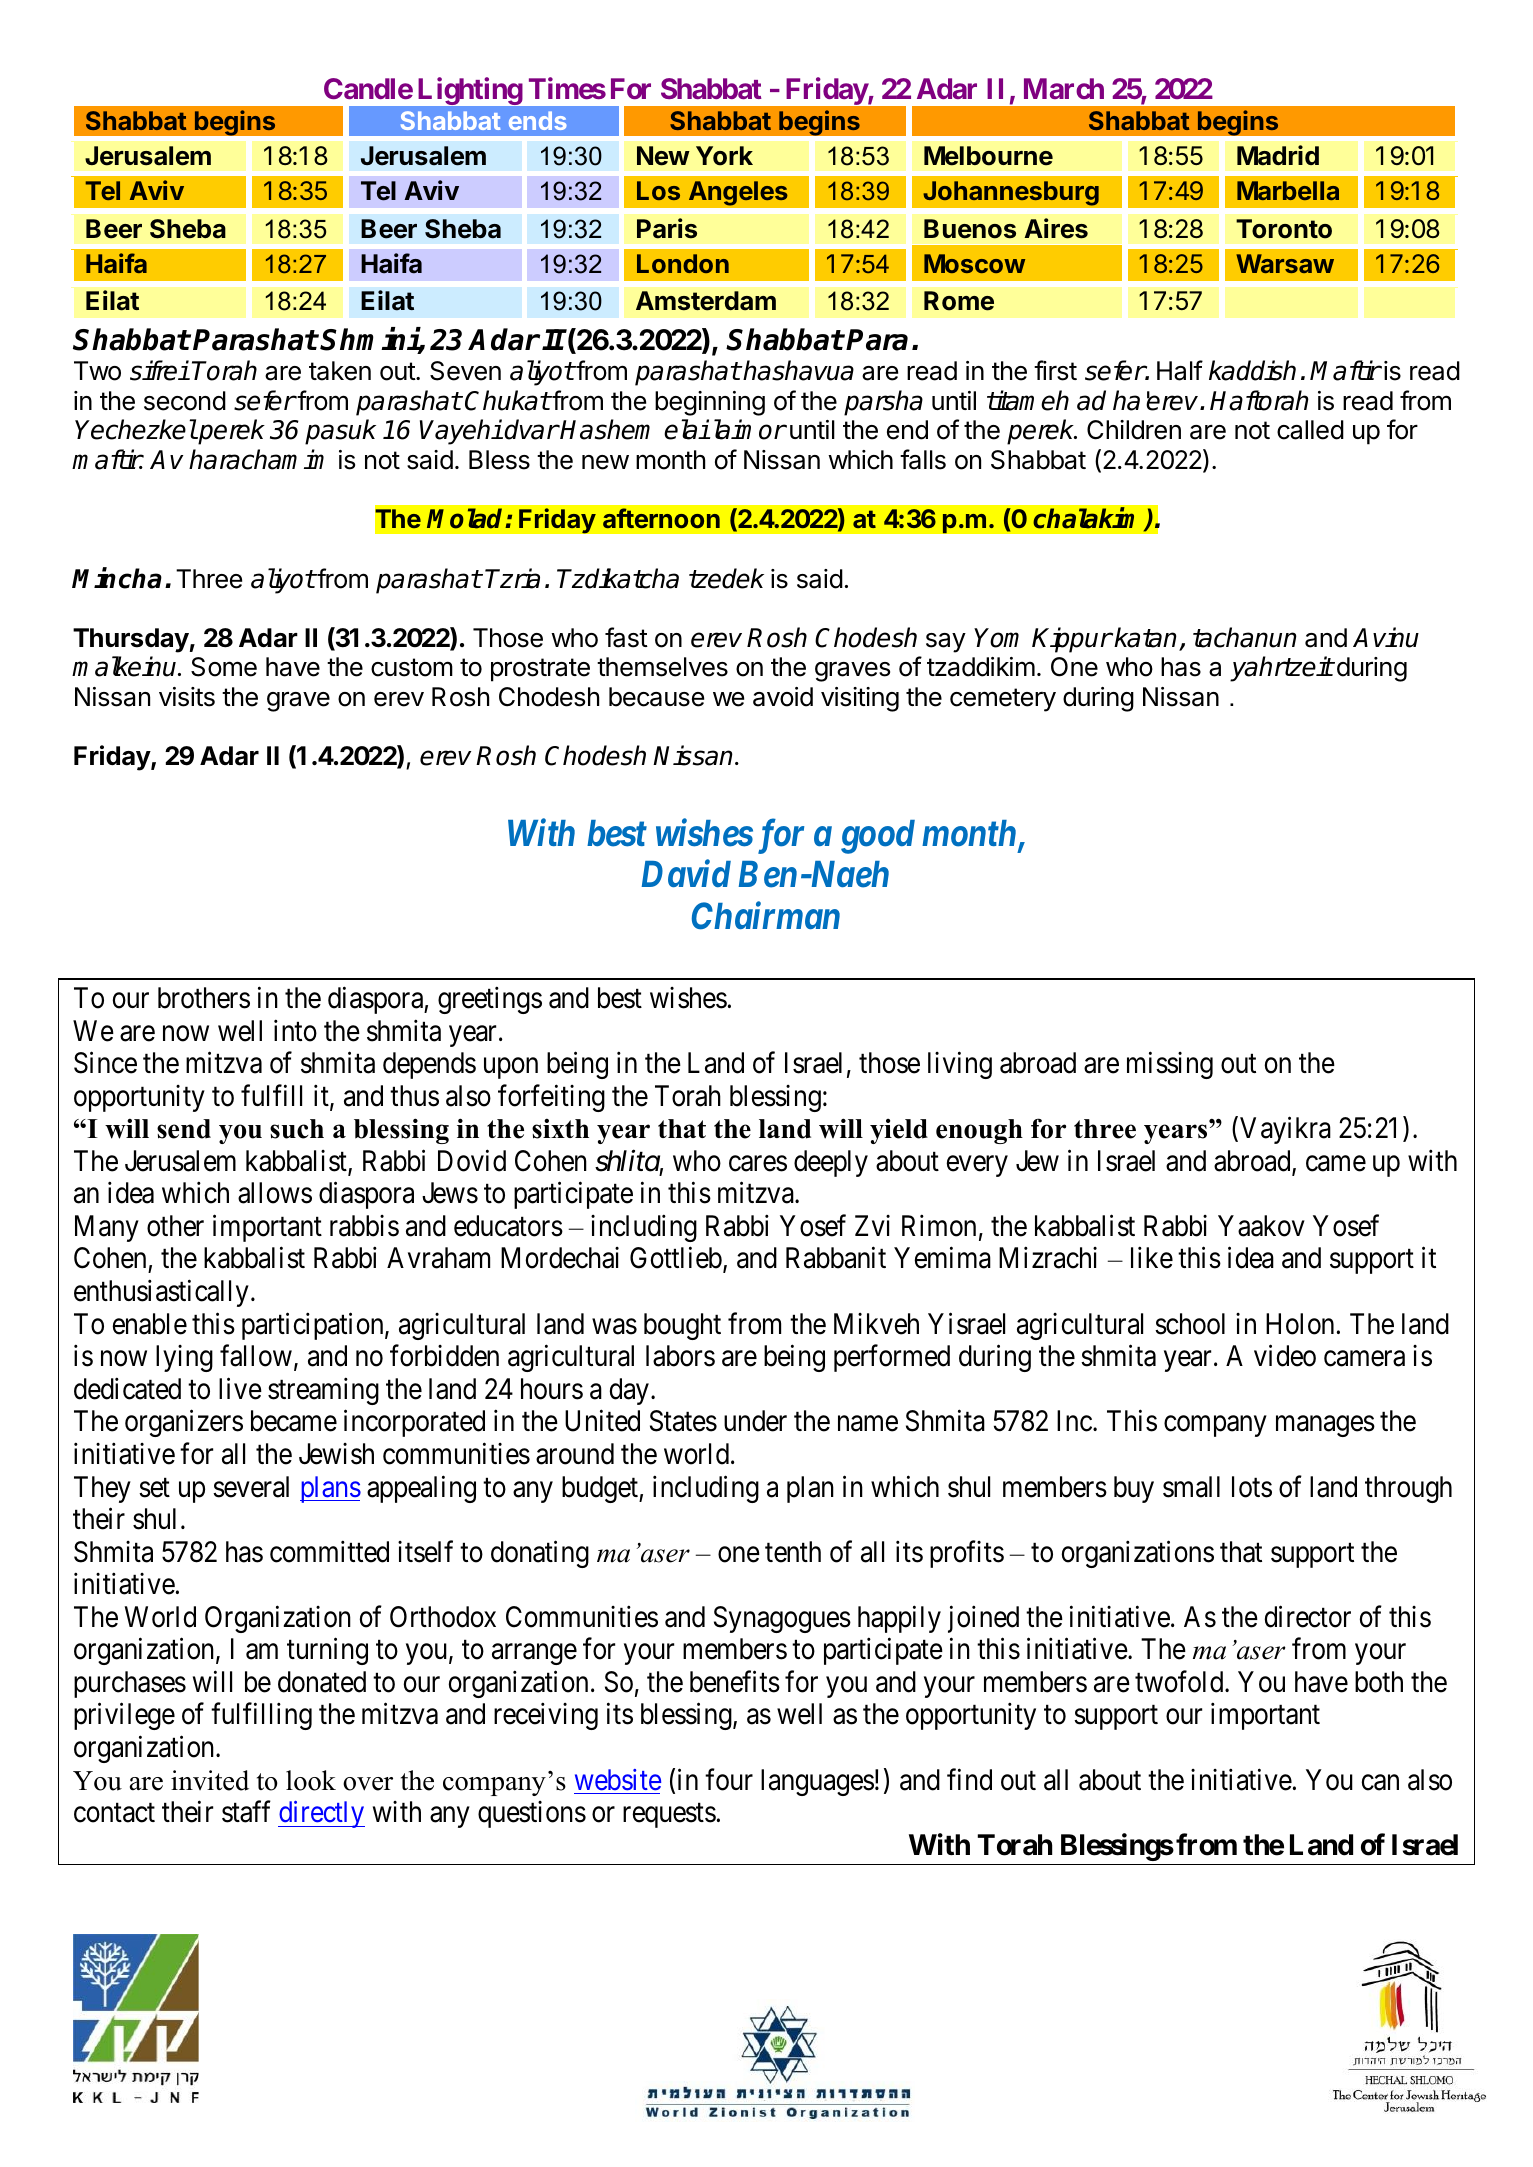 The height and width of the document is (2167, 1533). Describe the element at coordinates (224, 667) in the document. I see `Some` at that location.
